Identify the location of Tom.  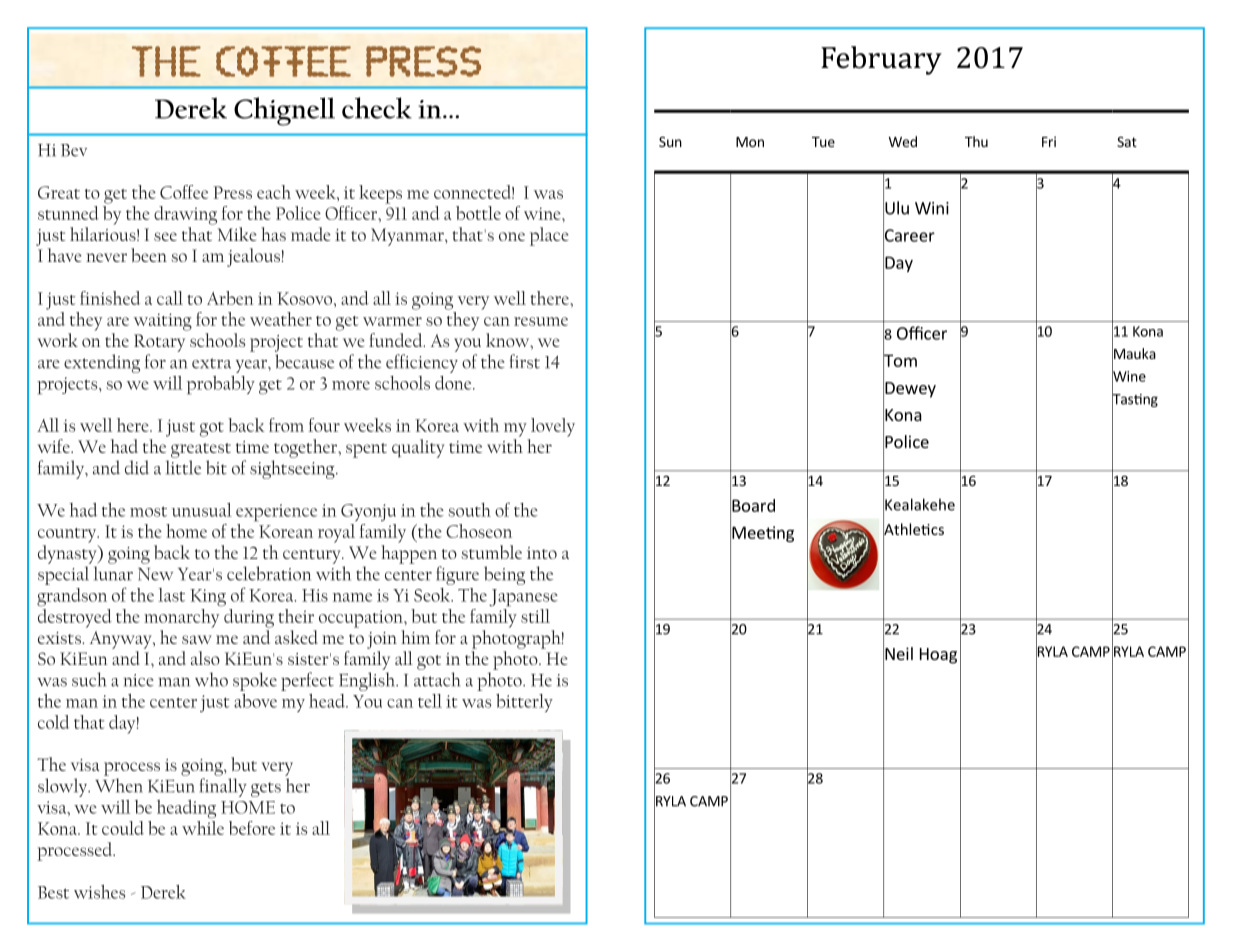
(900, 360).
